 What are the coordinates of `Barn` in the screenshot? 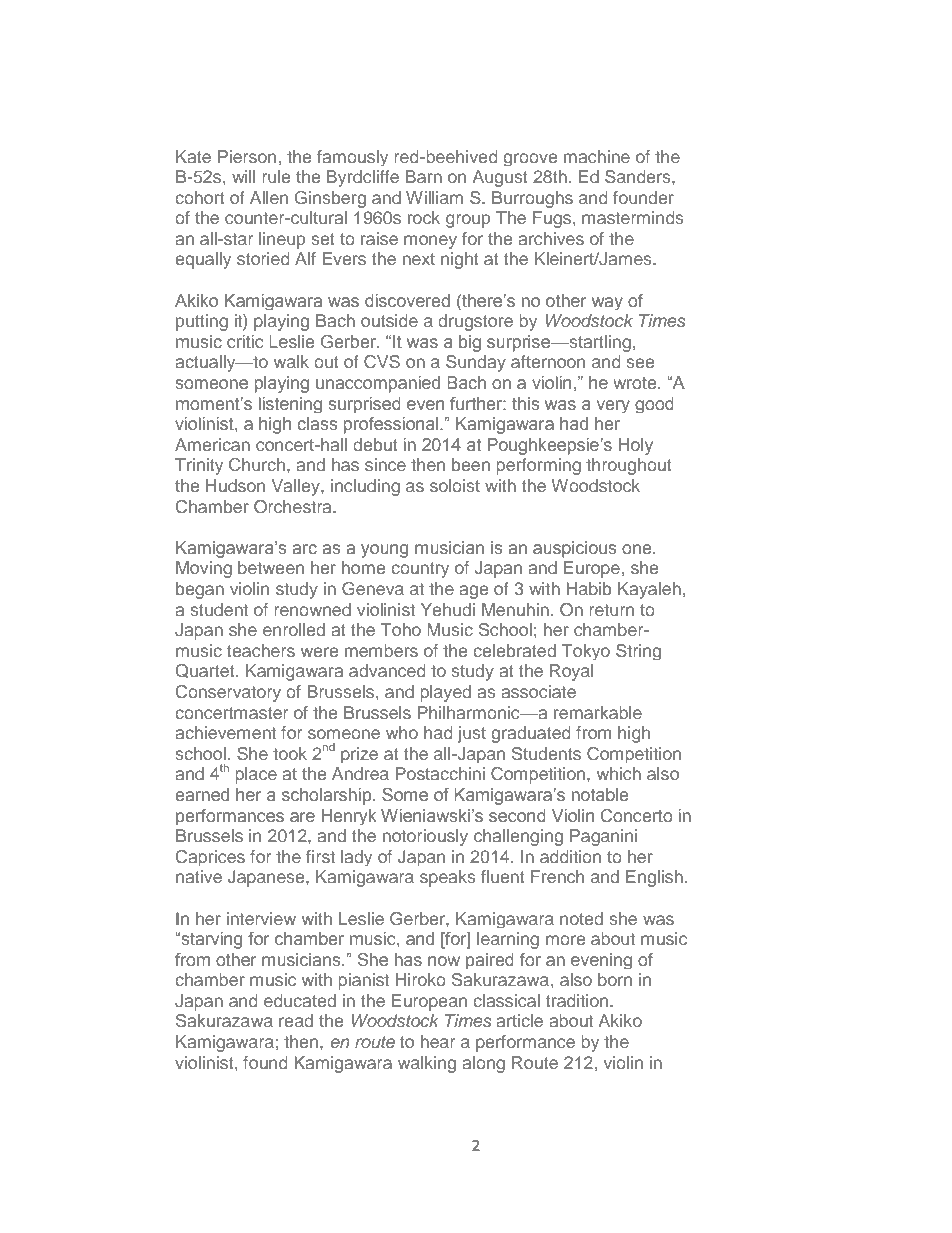 It's located at (424, 176).
